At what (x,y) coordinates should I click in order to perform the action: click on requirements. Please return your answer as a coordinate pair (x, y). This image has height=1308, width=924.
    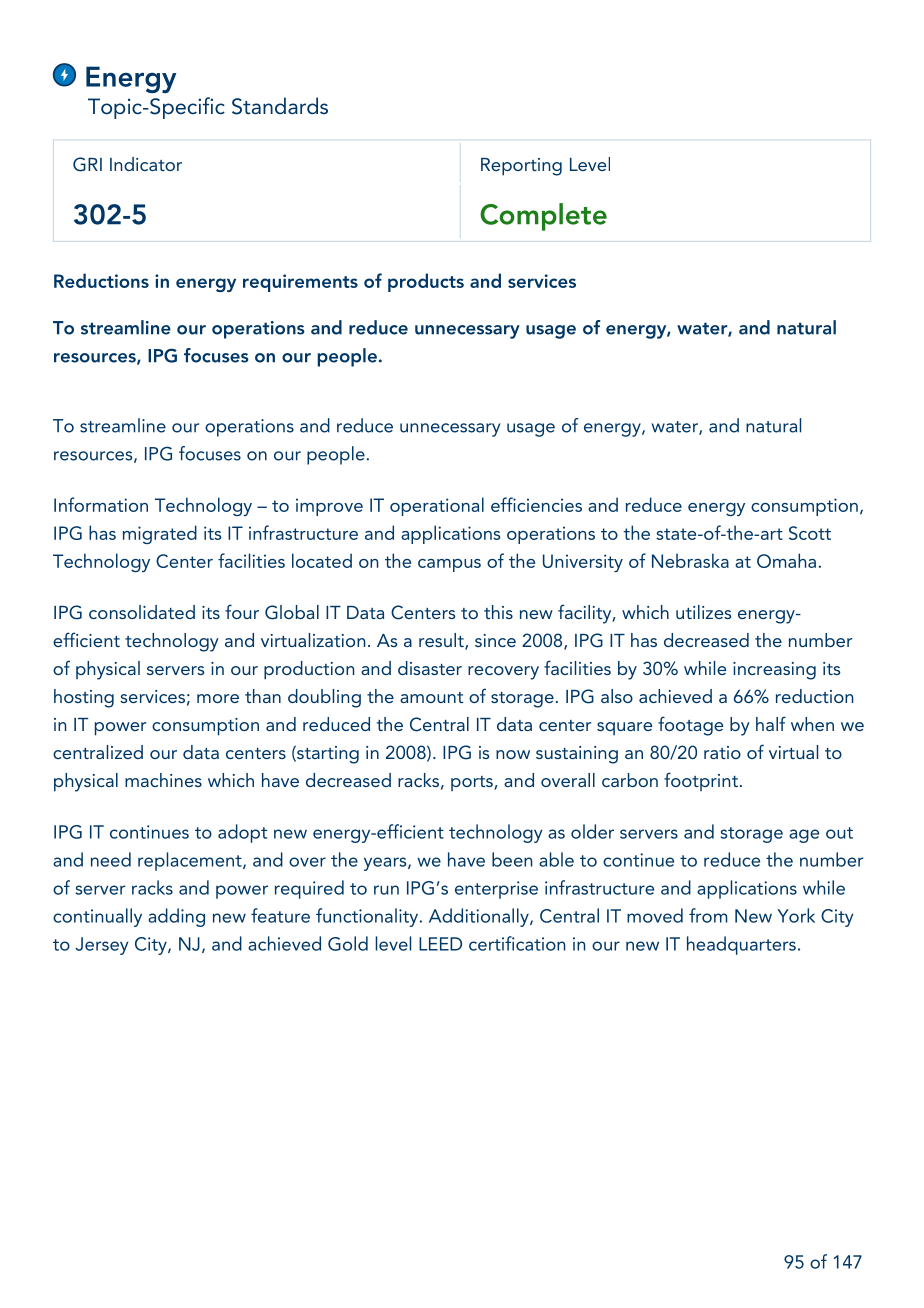
    Looking at the image, I should click on (300, 283).
